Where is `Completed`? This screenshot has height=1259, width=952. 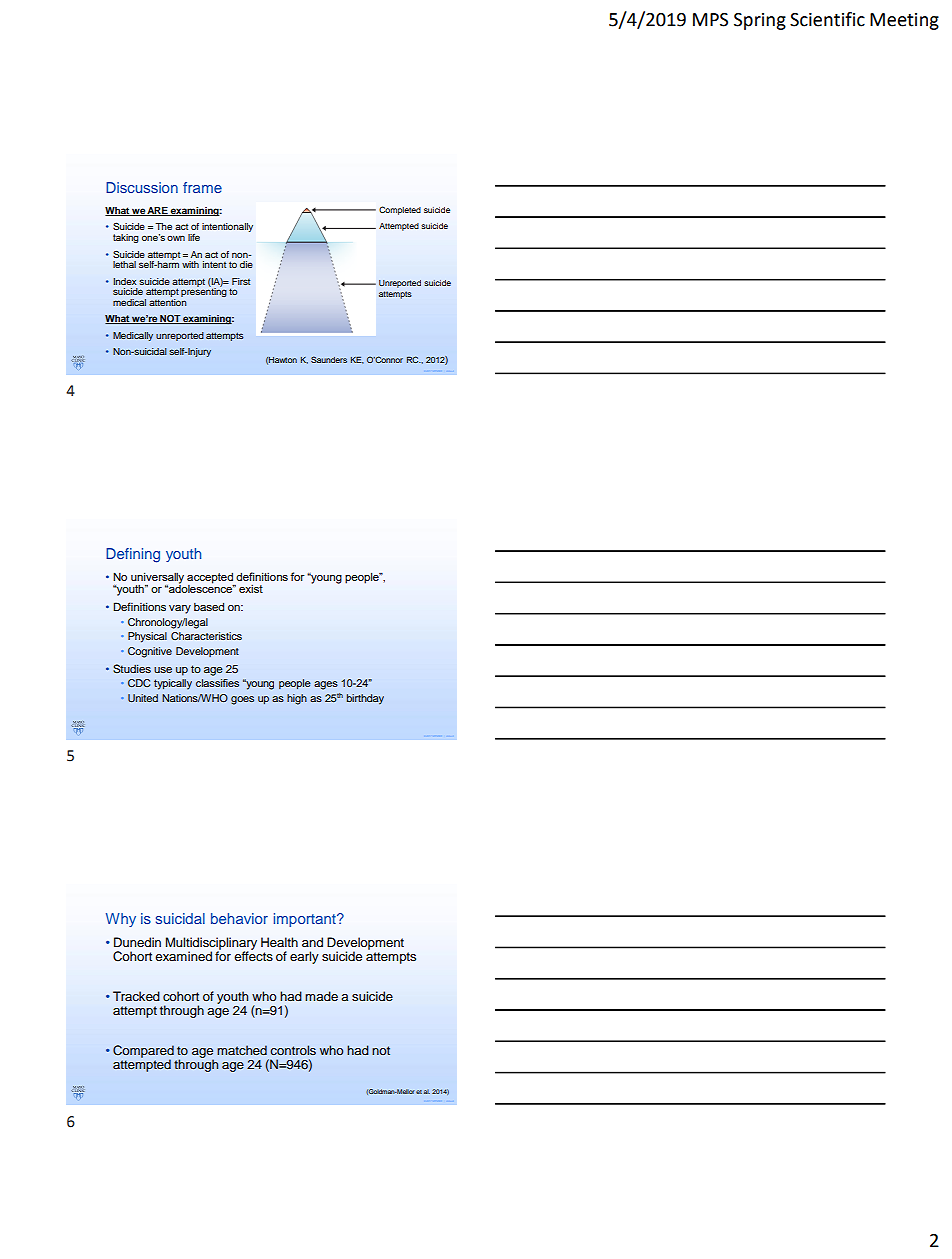
Completed is located at coordinates (400, 210).
